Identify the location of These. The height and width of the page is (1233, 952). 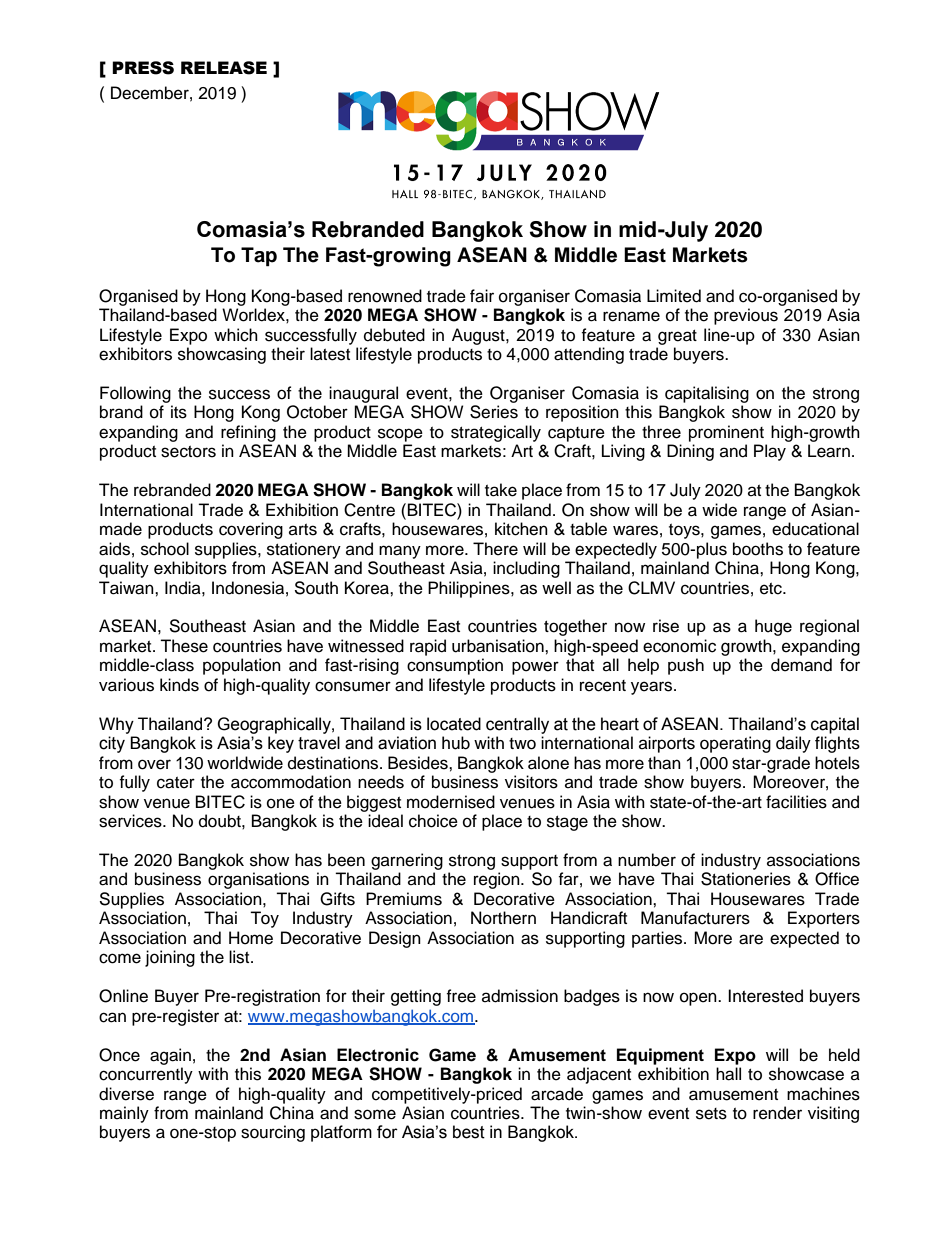
(184, 646).
